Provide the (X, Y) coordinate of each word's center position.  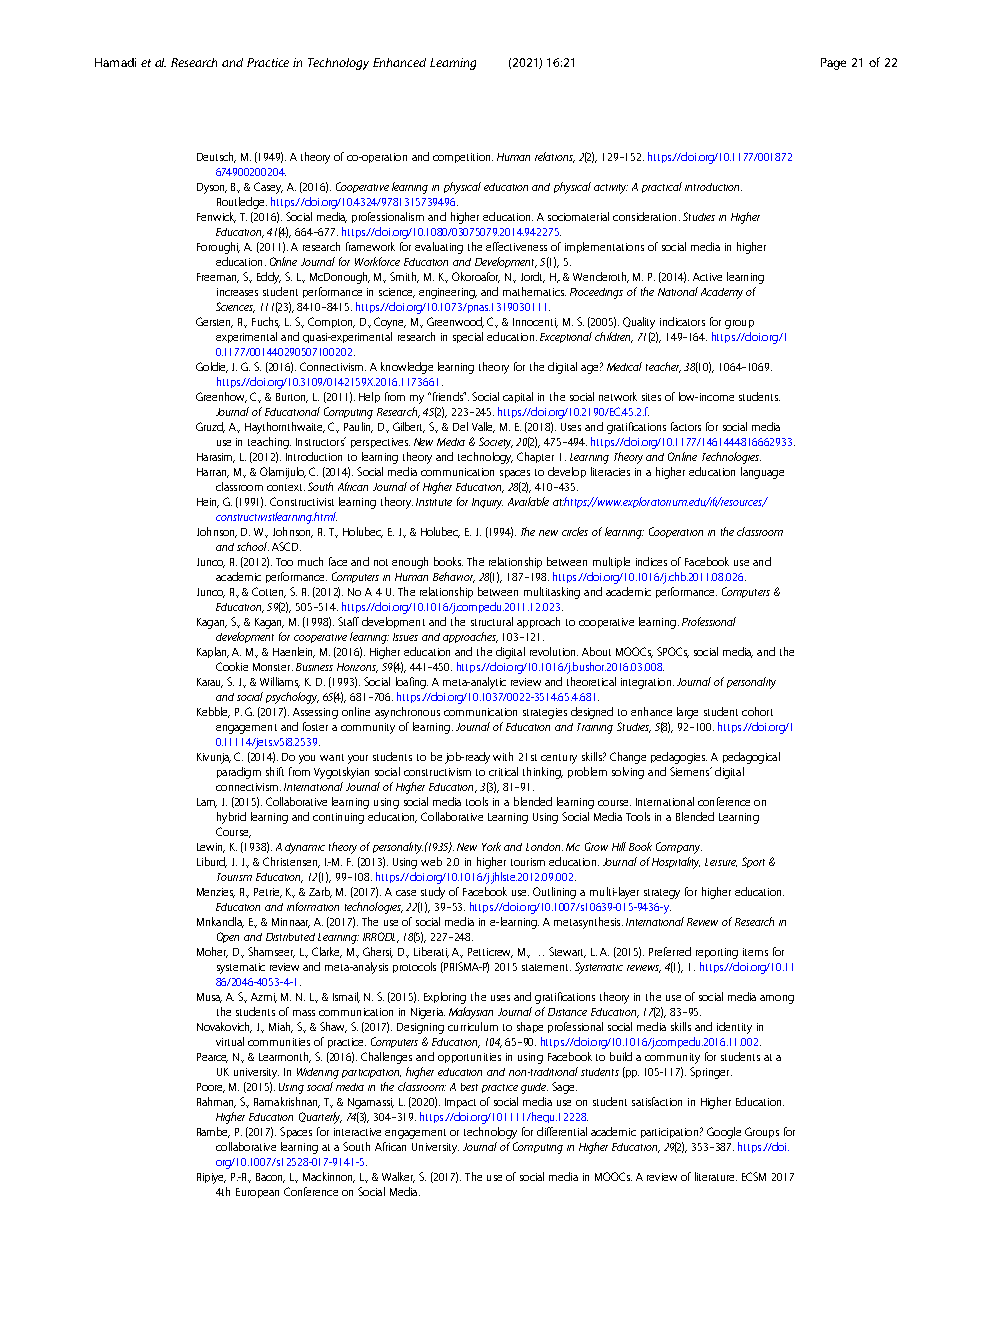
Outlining (554, 893)
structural (492, 621)
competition (463, 158)
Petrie (268, 893)
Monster (273, 667)
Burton (292, 398)
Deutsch (216, 157)
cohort (757, 711)
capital (518, 397)
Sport (753, 862)
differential (562, 1131)
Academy (722, 293)
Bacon (270, 1178)
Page (833, 64)
